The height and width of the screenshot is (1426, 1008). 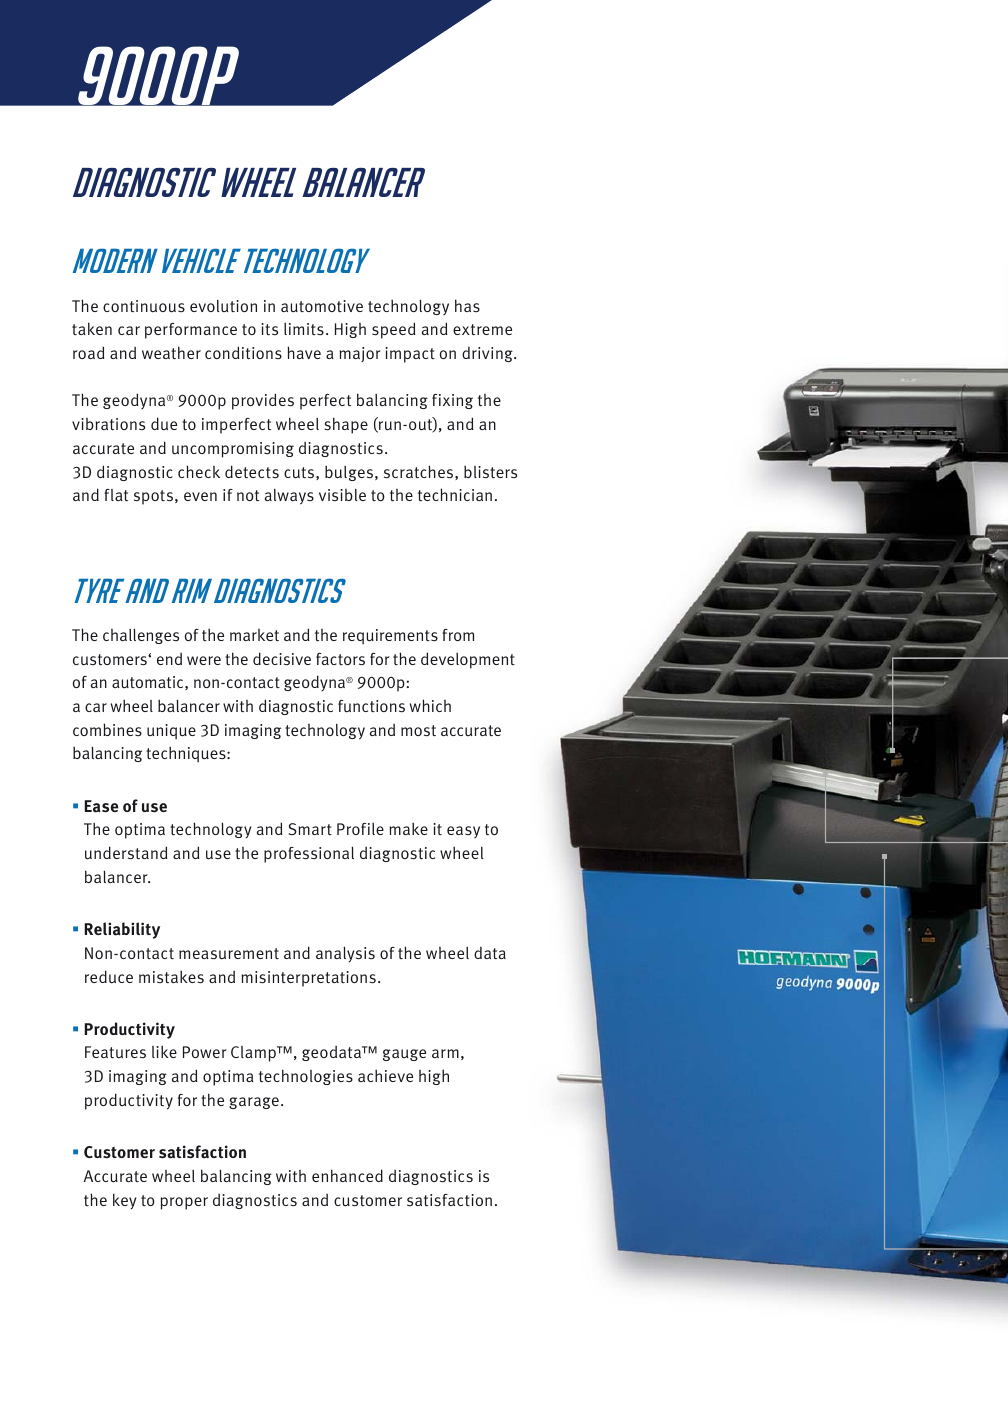 I want to click on market, so click(x=254, y=635).
